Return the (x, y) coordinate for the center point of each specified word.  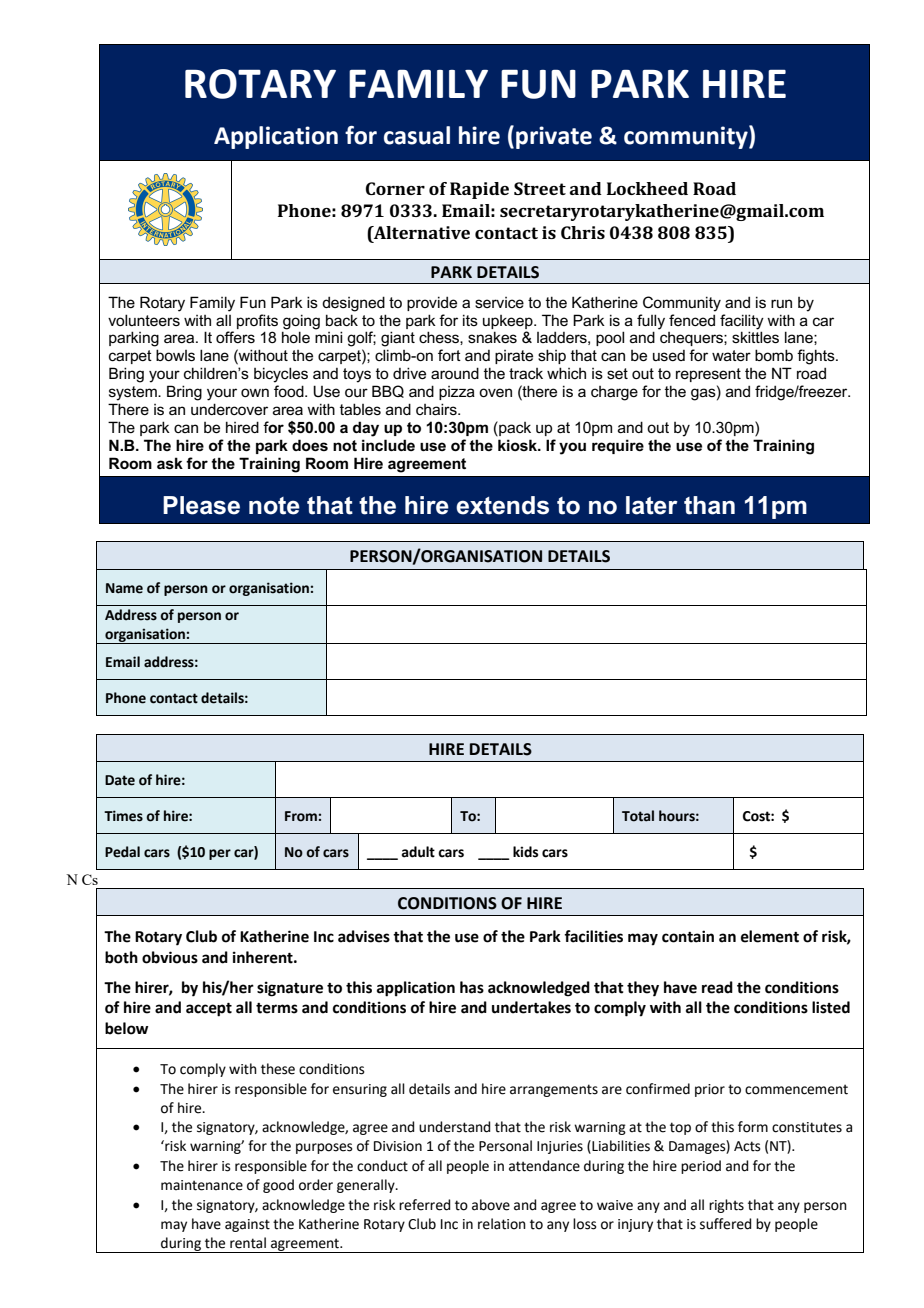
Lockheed (647, 188)
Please (201, 505)
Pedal (122, 852)
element (770, 936)
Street (540, 188)
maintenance (202, 1185)
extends (502, 505)
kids (525, 852)
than (709, 505)
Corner (395, 188)
